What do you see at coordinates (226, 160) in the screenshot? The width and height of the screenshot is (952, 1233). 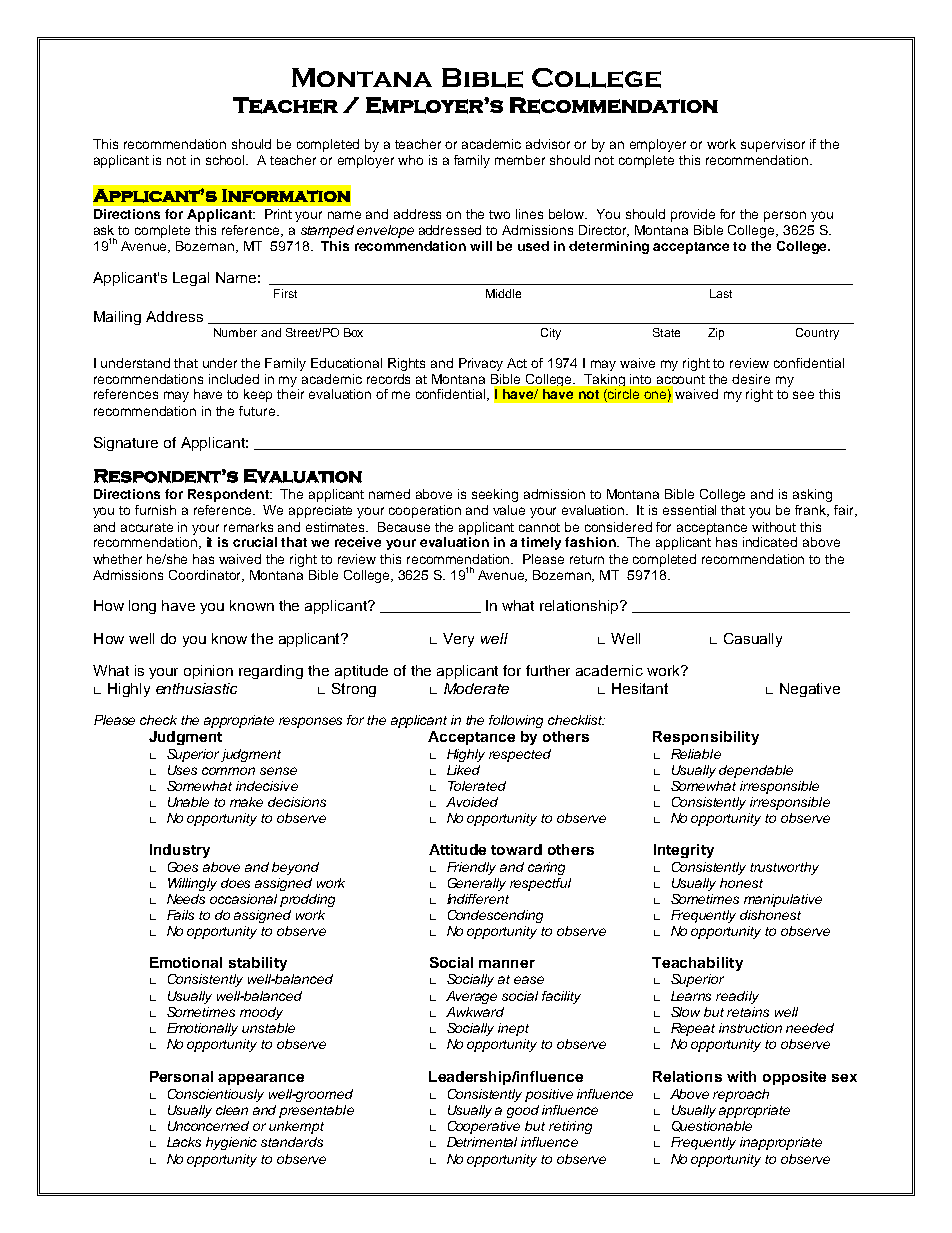 I see `school` at bounding box center [226, 160].
